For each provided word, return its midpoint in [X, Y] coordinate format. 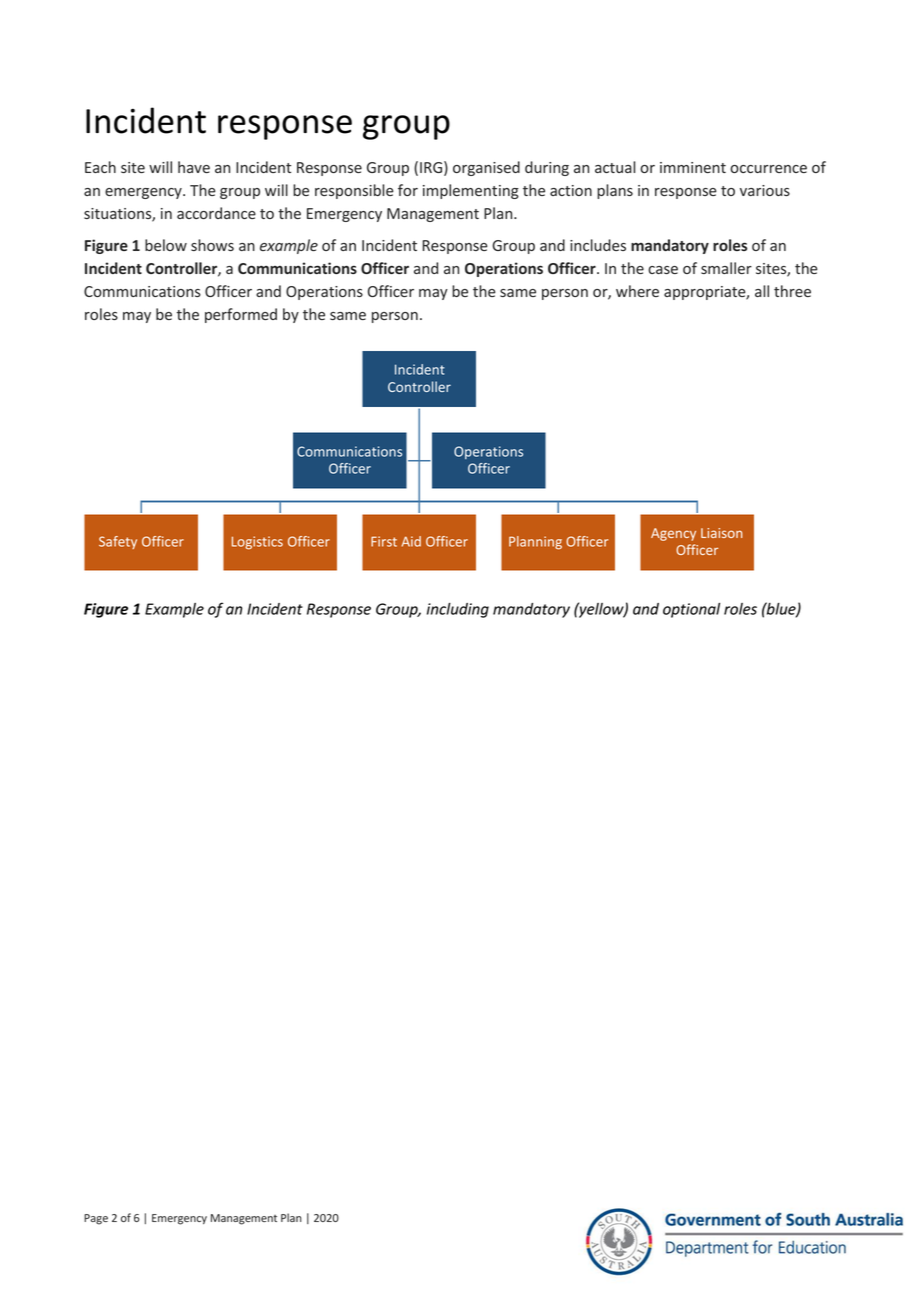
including [458, 610]
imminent [693, 167]
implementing [471, 191]
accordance [216, 213]
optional [691, 610]
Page [96, 1219]
